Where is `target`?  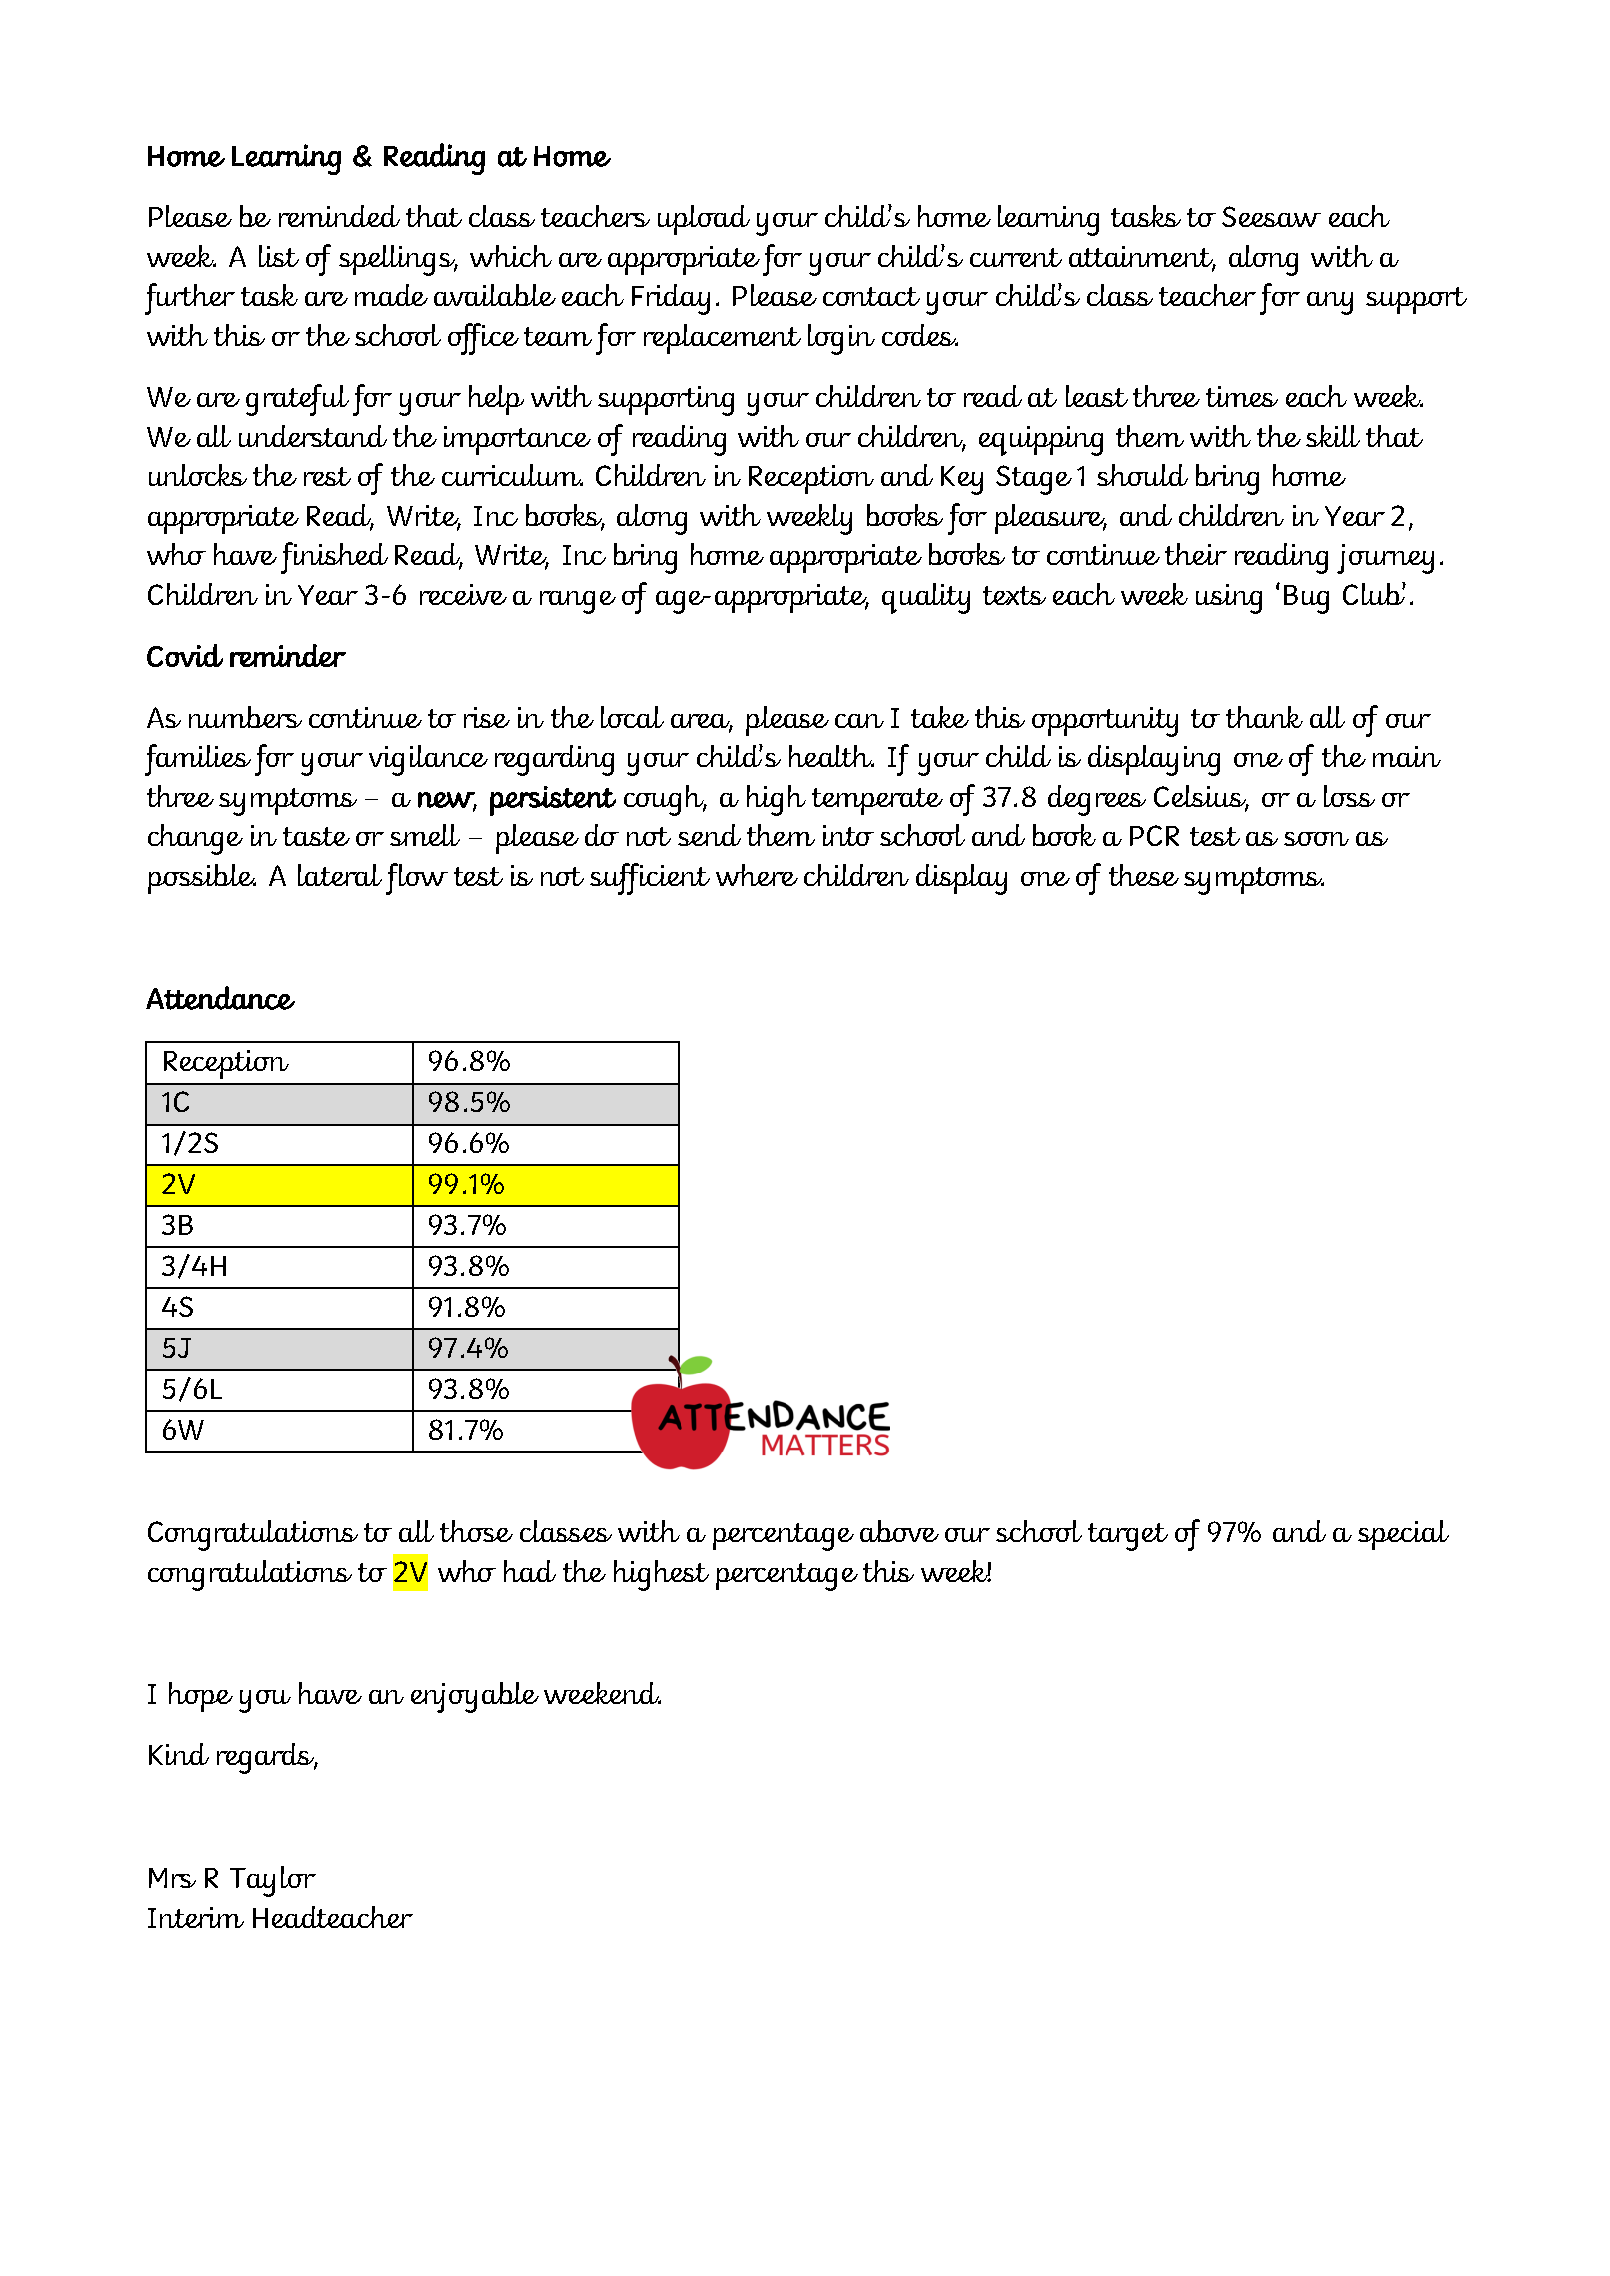
target is located at coordinates (1128, 1537).
